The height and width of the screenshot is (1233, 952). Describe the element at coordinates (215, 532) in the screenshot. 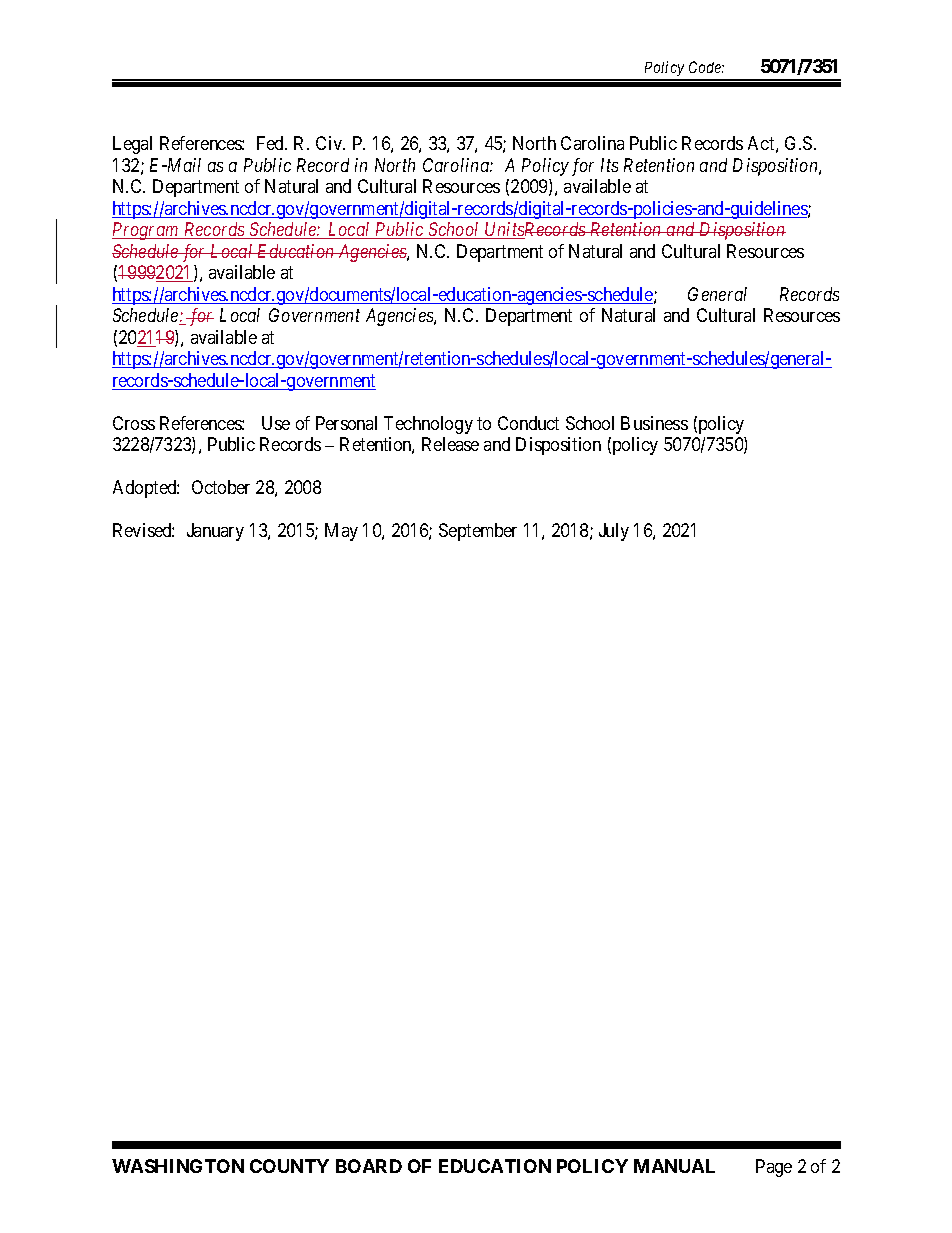

I see `January` at that location.
